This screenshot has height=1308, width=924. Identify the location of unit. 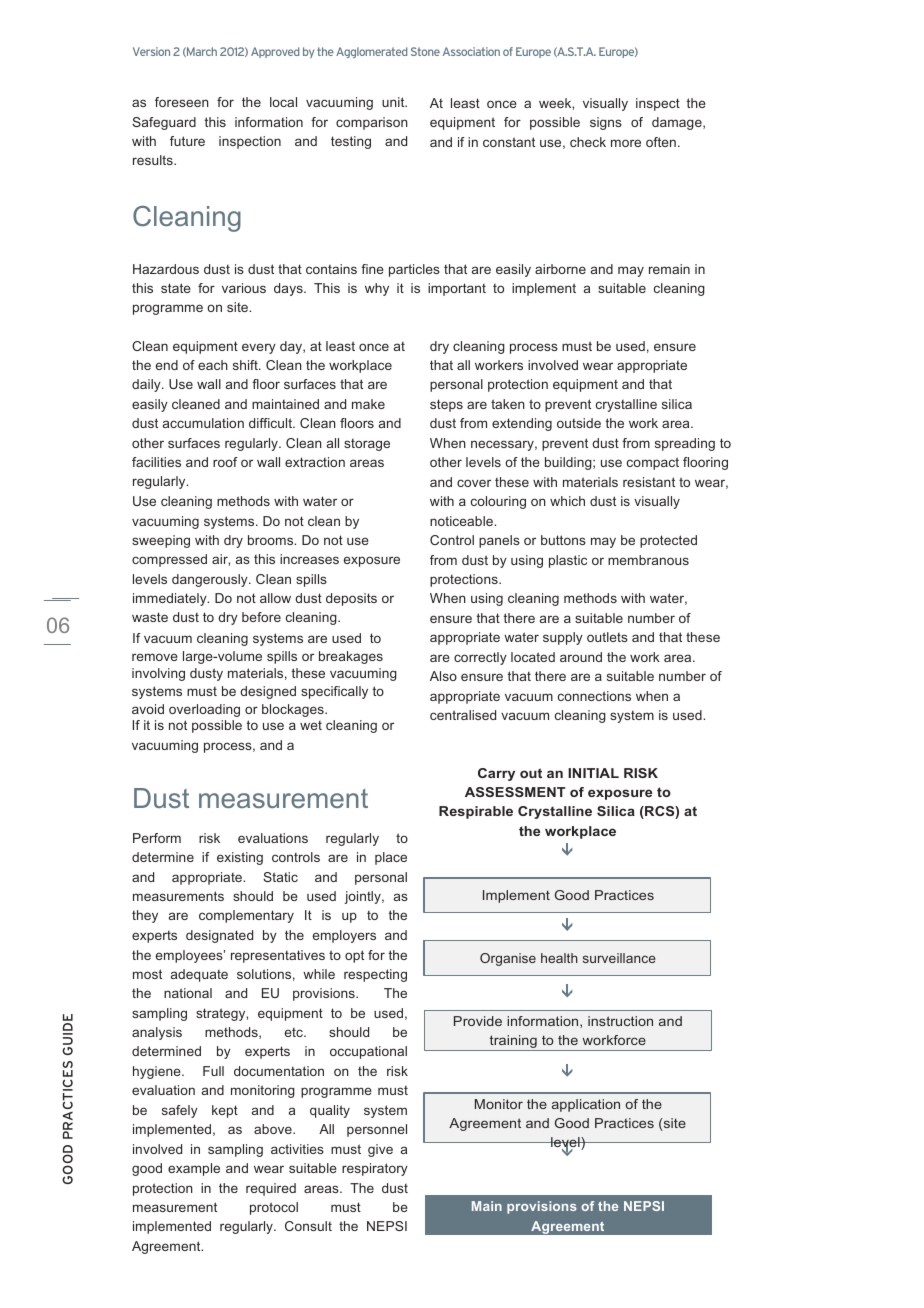
(394, 102).
